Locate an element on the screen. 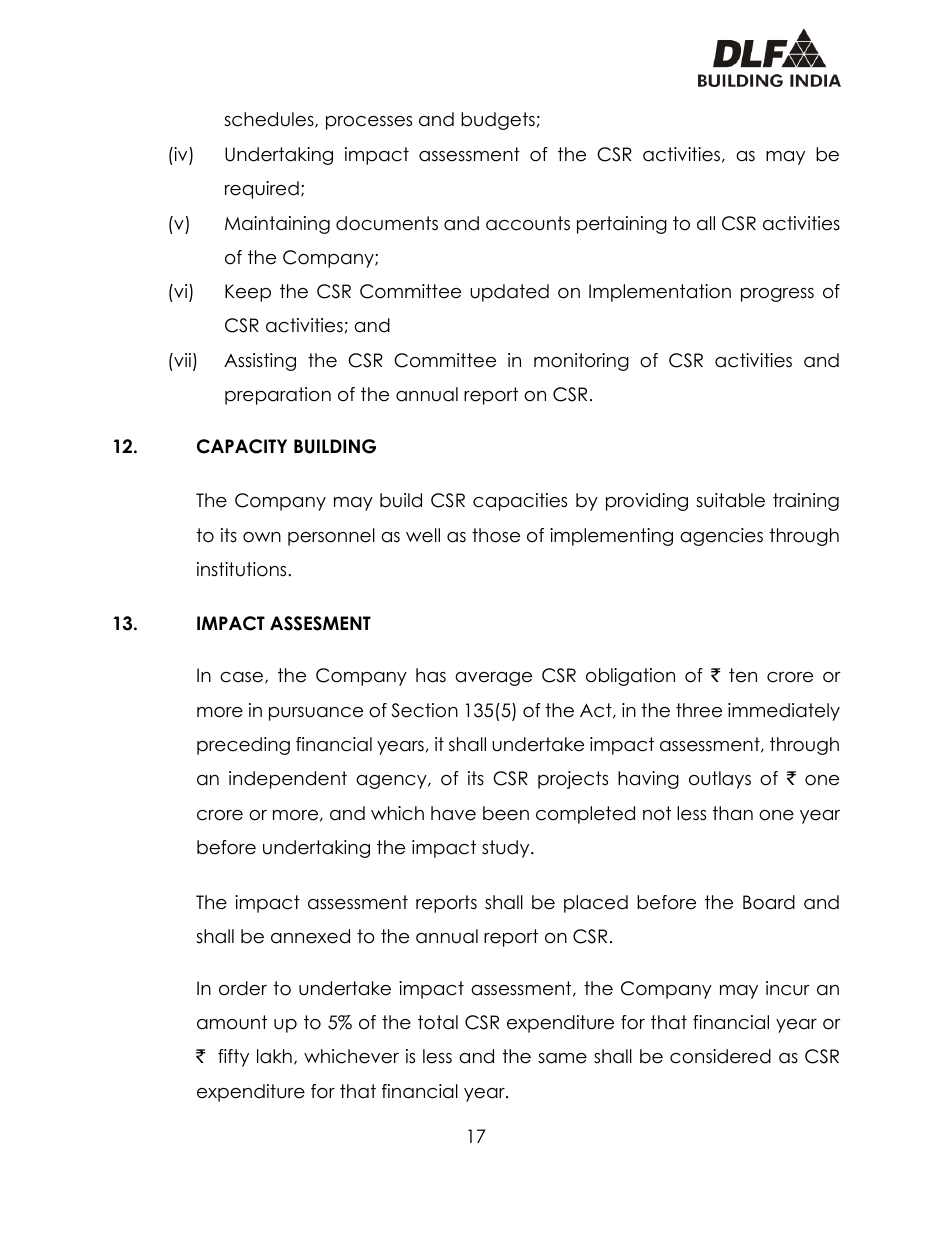 This screenshot has width=952, height=1233. ASSESMENT is located at coordinates (320, 623).
